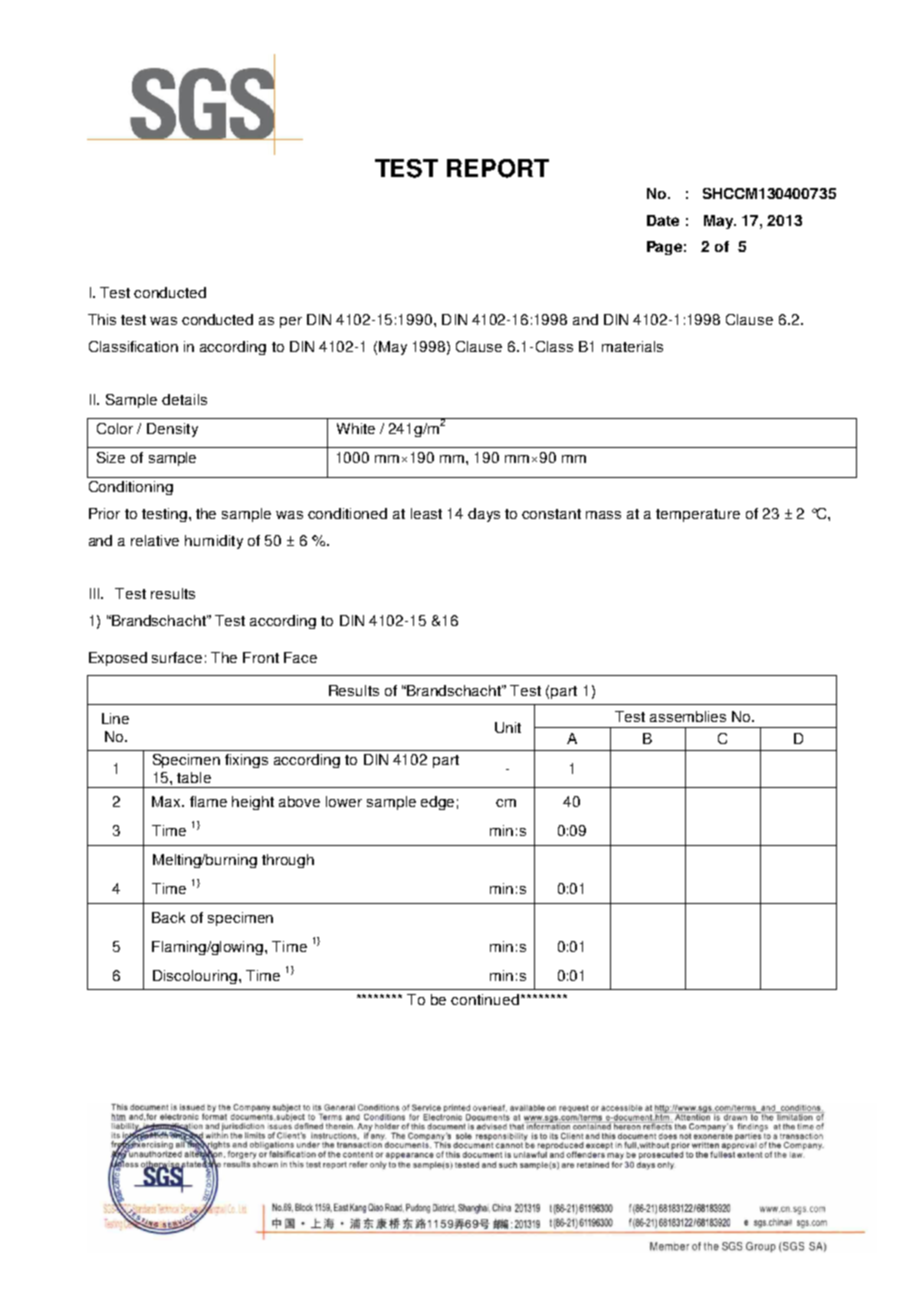 This document has height=1308, width=924. I want to click on Density, so click(172, 430).
